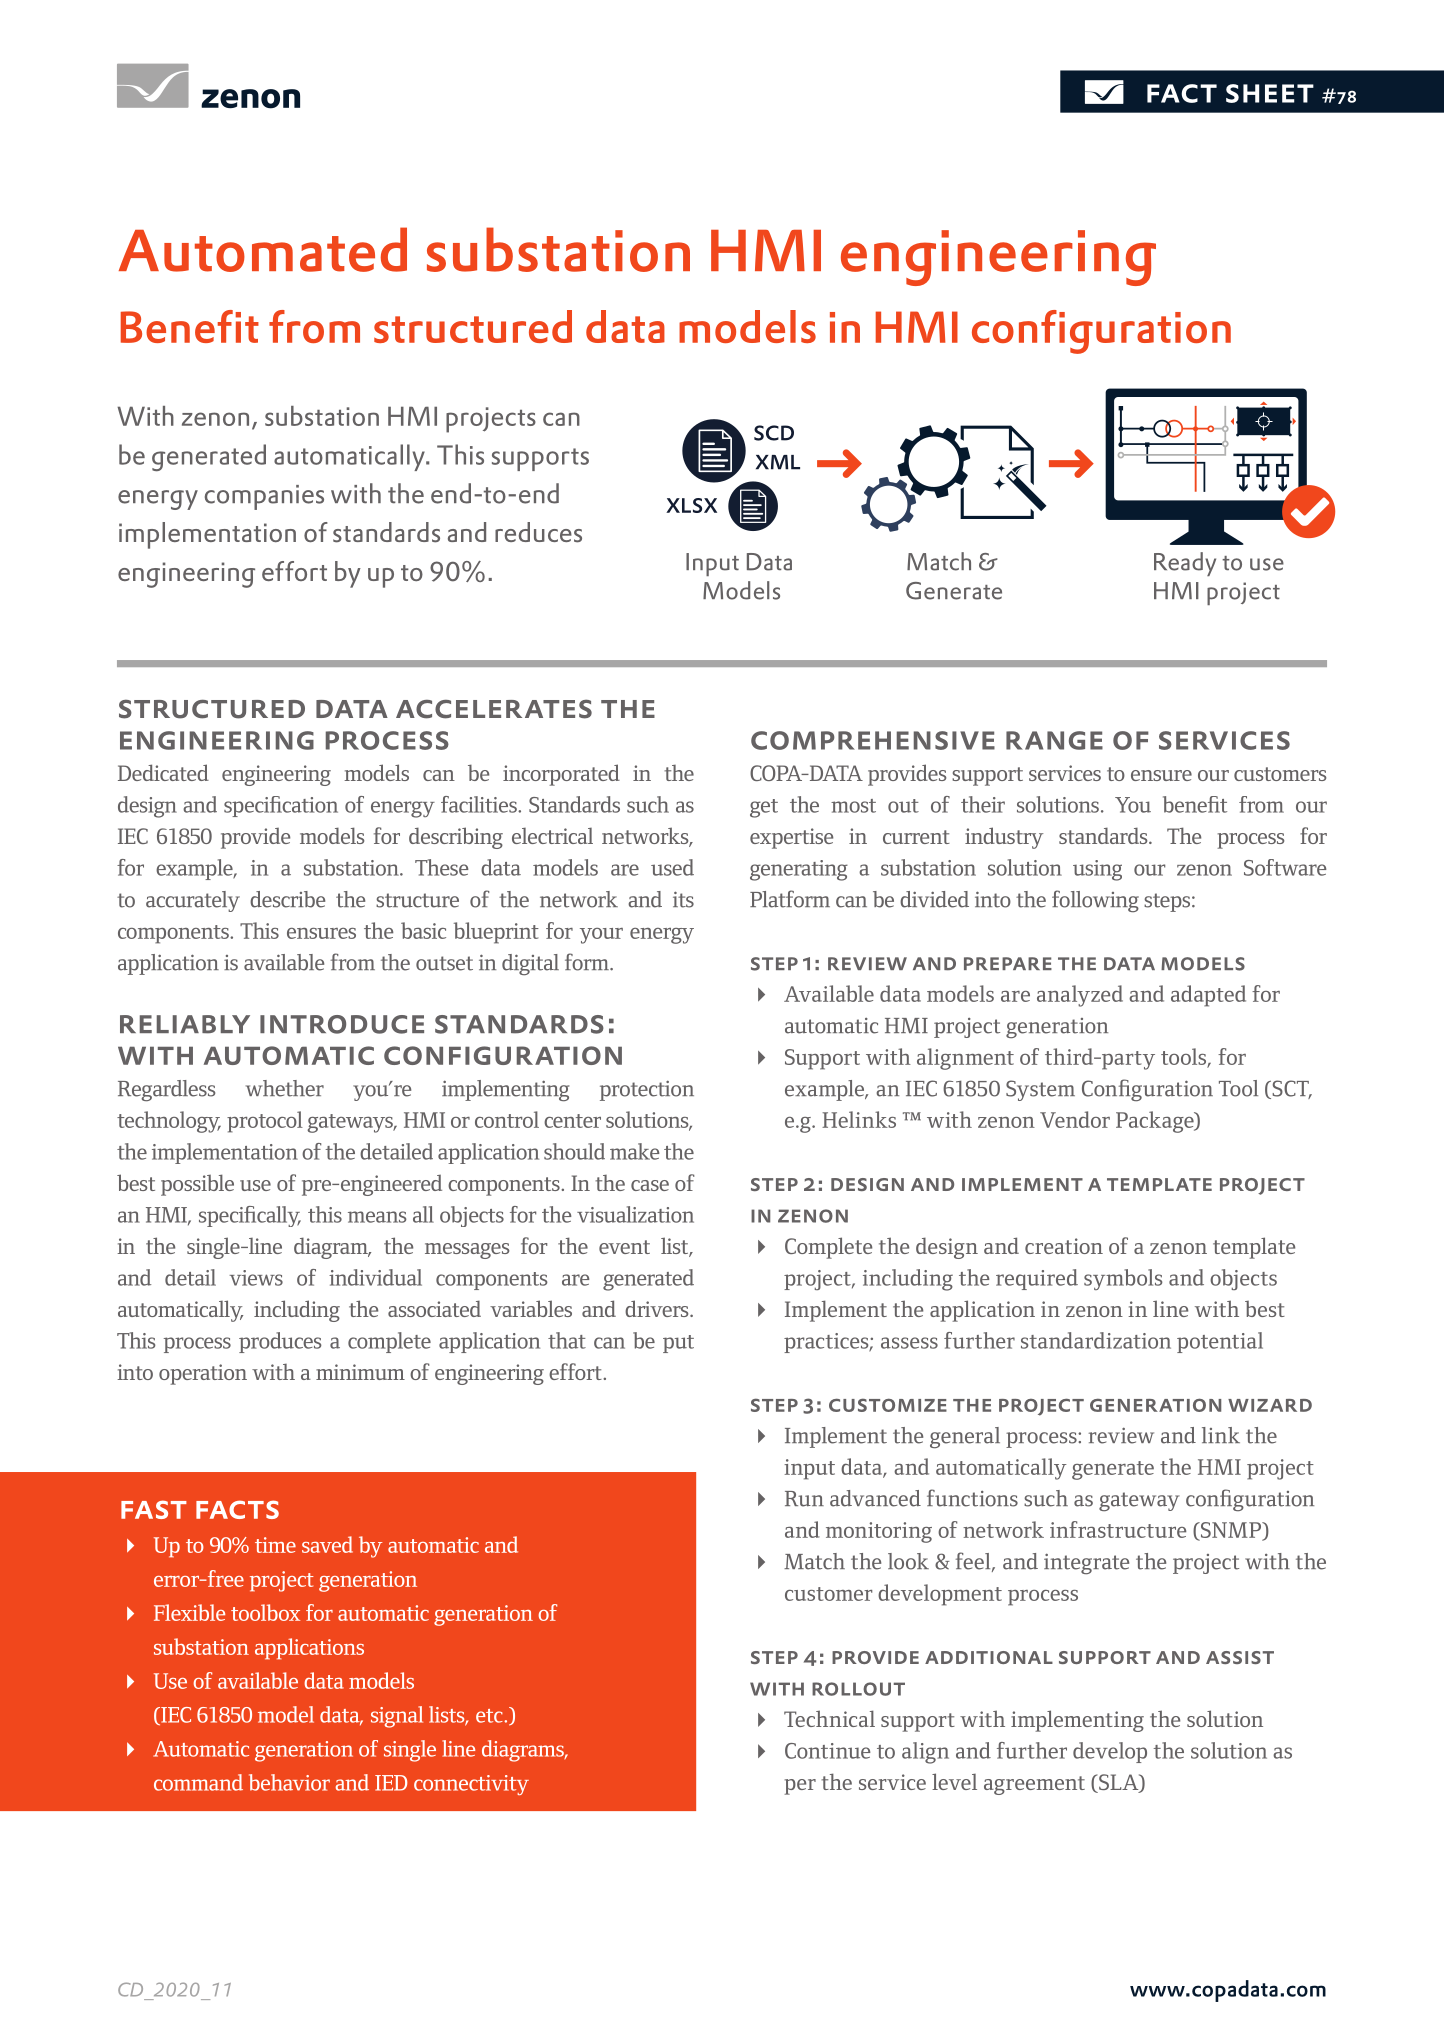 The height and width of the document is (2042, 1444). I want to click on range, so click(1054, 740).
